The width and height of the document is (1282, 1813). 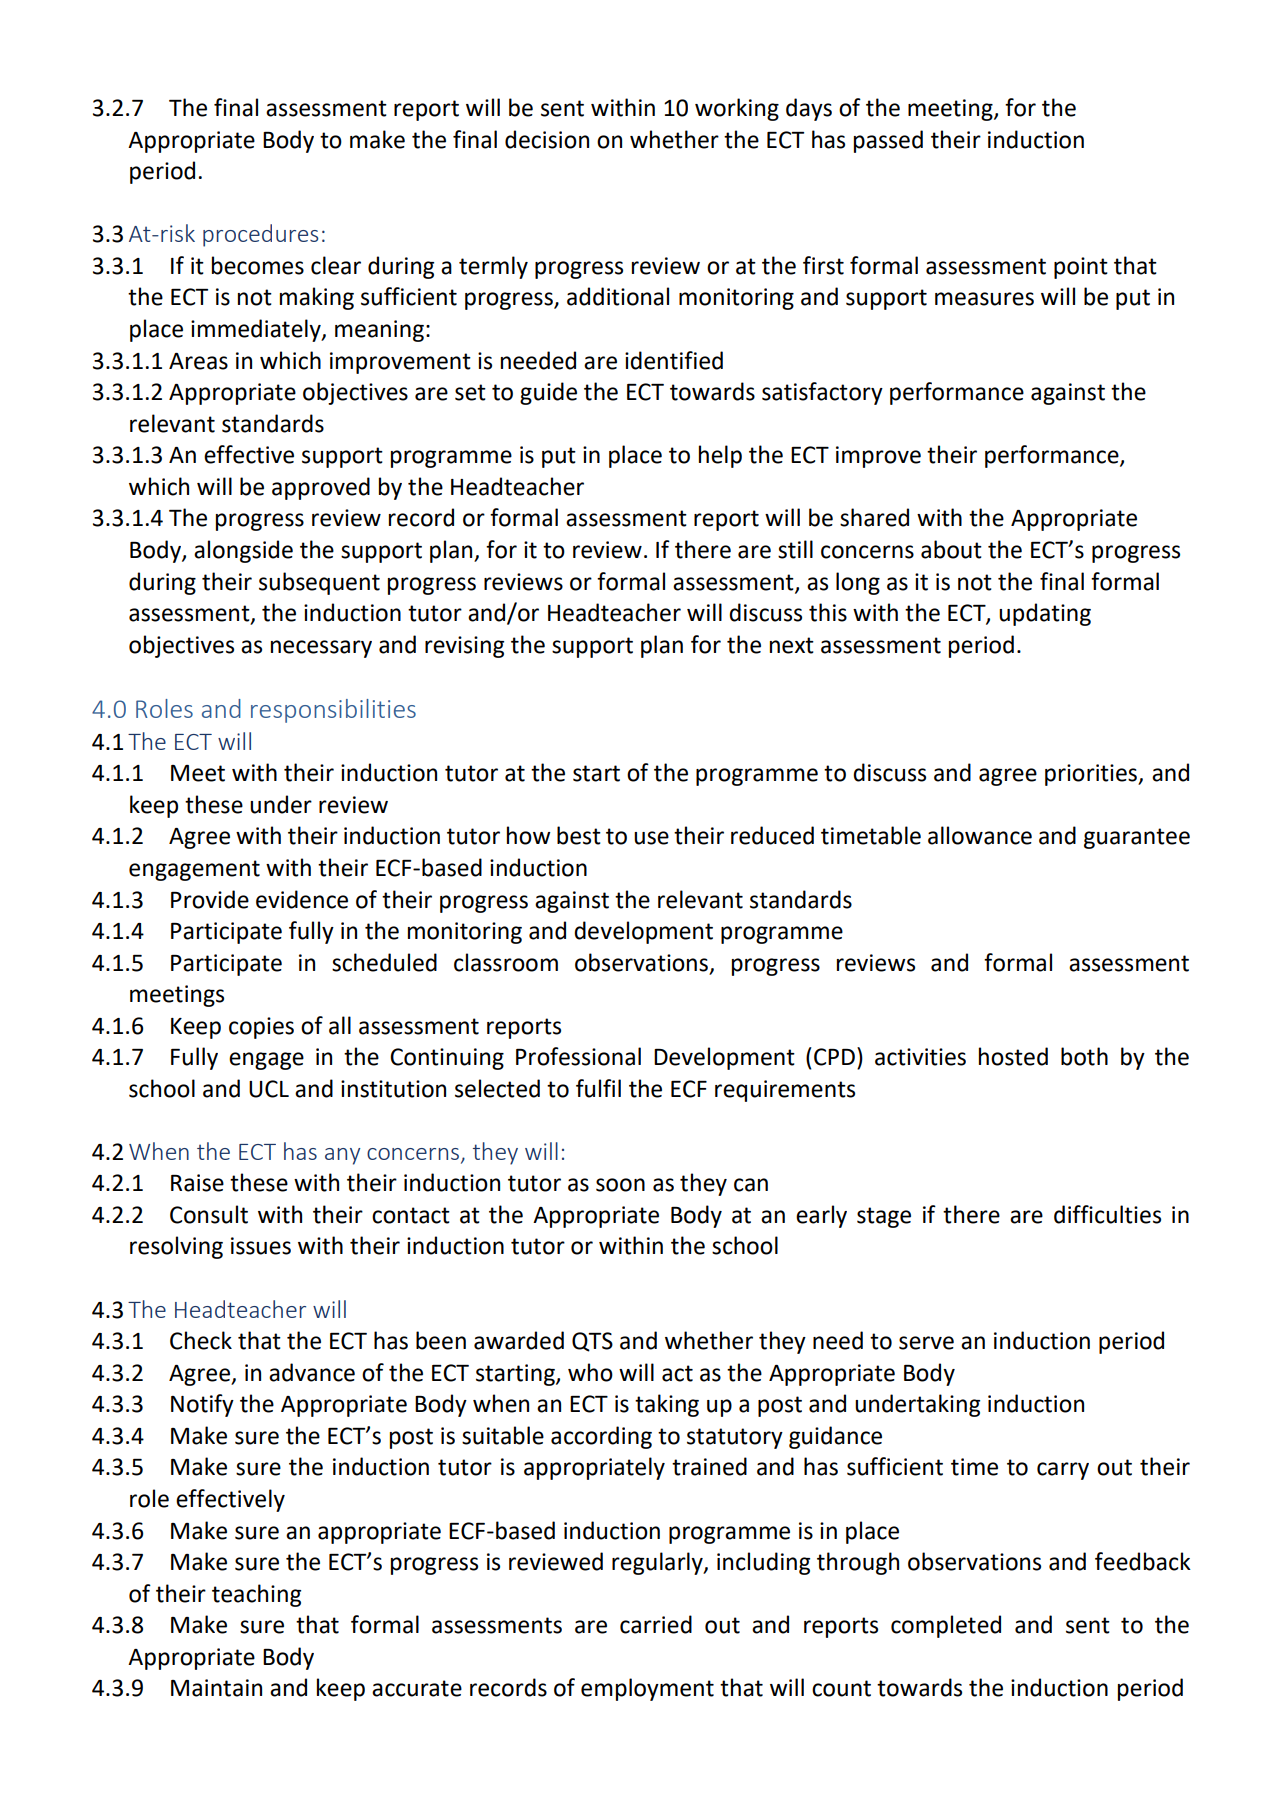 I want to click on teaching, so click(x=256, y=1595).
